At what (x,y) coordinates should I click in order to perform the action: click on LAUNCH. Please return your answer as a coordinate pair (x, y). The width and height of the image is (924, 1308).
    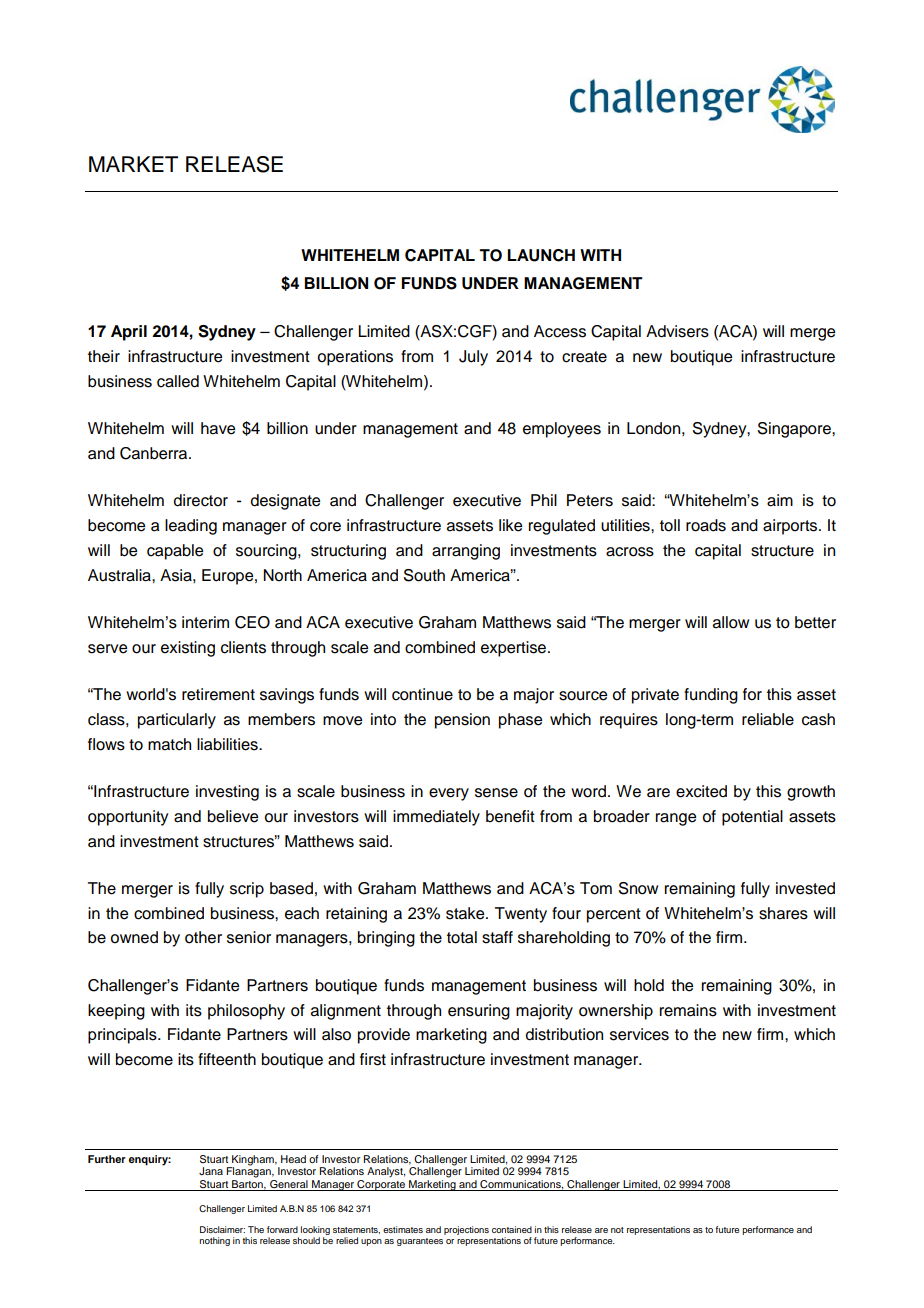
    Looking at the image, I should click on (541, 255).
